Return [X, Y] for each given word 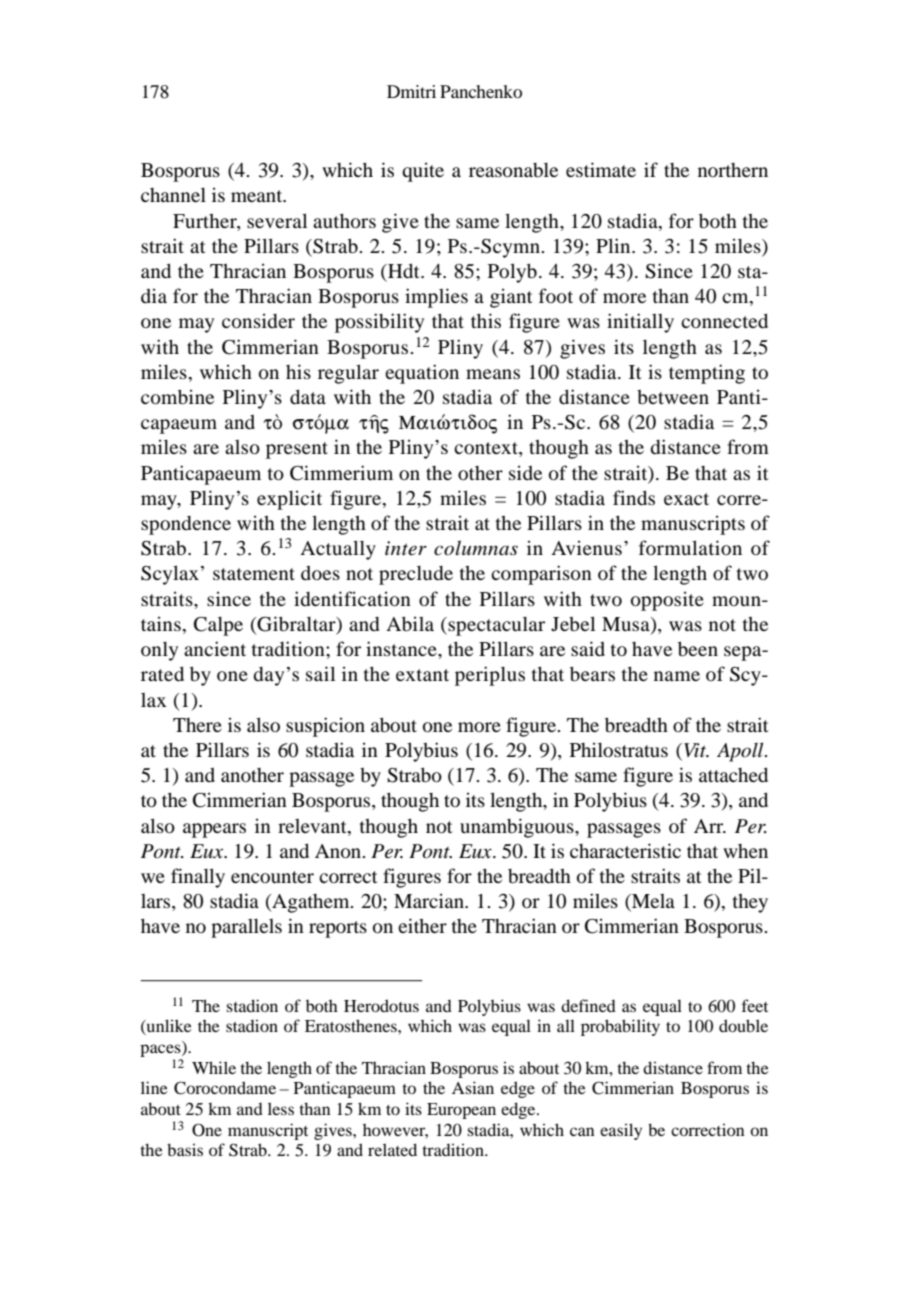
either [422, 925]
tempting [707, 374]
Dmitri [411, 91]
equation [422, 374]
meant [258, 196]
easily [621, 1131]
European [461, 1111]
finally [198, 878]
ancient [215, 648]
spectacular [495, 626]
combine [177, 397]
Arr [710, 826]
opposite [667, 601]
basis [185, 1149]
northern [733, 170]
